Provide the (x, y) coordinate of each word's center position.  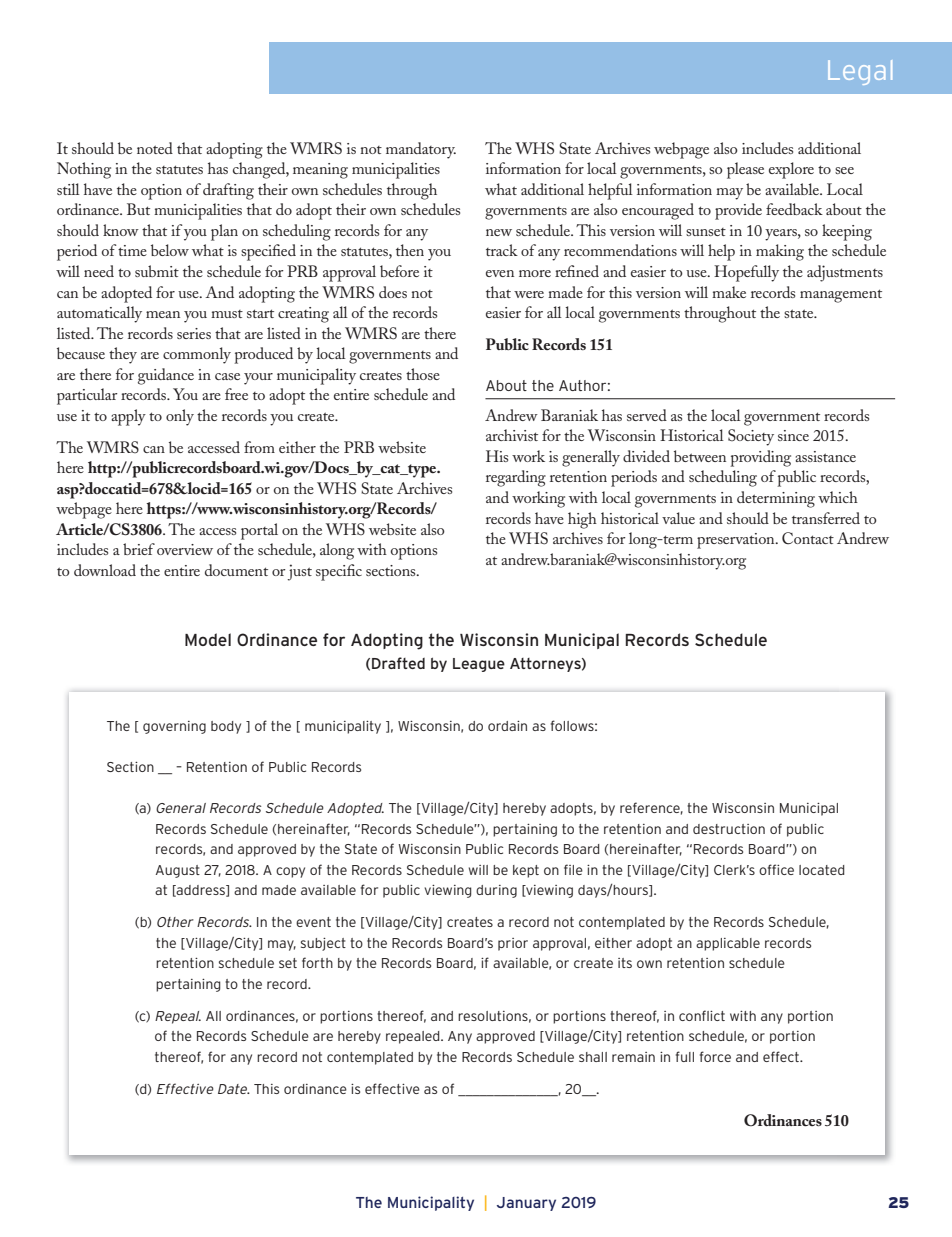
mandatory (421, 150)
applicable (728, 944)
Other (175, 922)
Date (234, 1089)
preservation (737, 541)
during (496, 891)
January (526, 1204)
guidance (166, 376)
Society (751, 437)
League (479, 665)
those (423, 374)
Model (208, 639)
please (745, 170)
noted (155, 148)
